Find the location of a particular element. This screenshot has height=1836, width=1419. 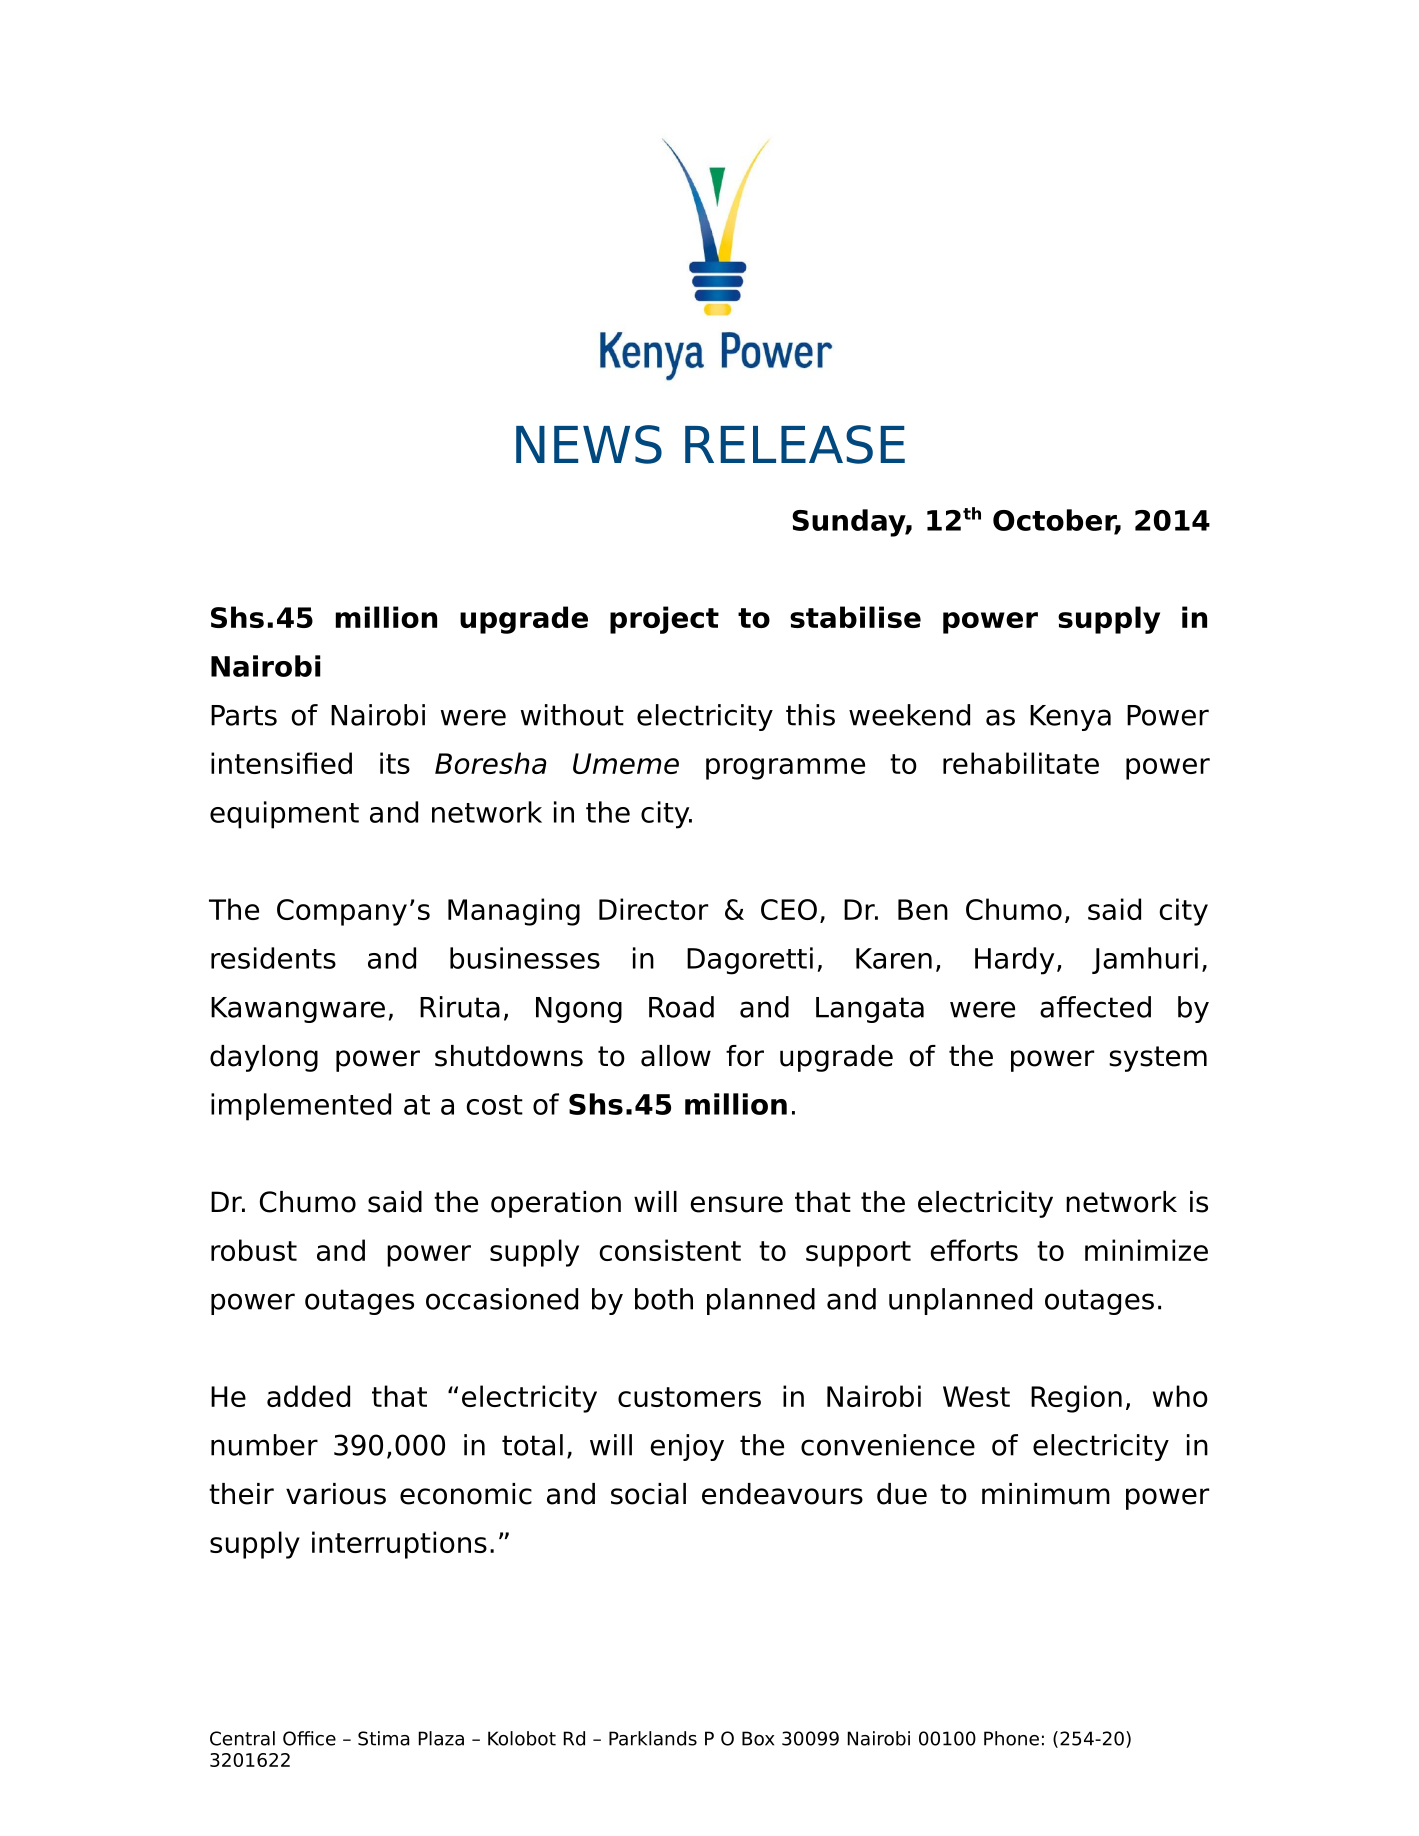

Box is located at coordinates (758, 1738).
